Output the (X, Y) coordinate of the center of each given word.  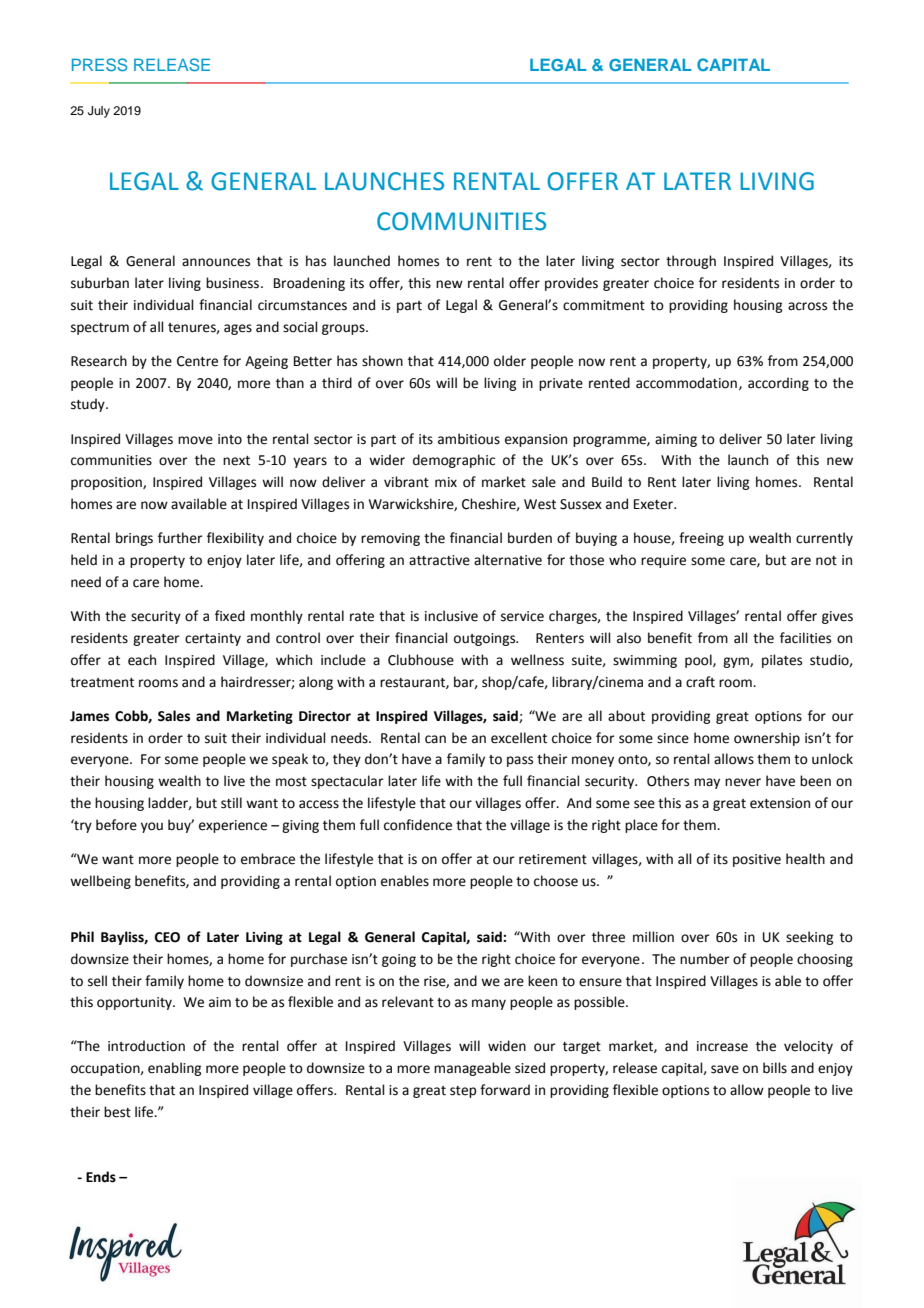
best (117, 1112)
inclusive (451, 616)
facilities (805, 638)
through (691, 262)
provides (571, 284)
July (99, 112)
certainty (213, 639)
